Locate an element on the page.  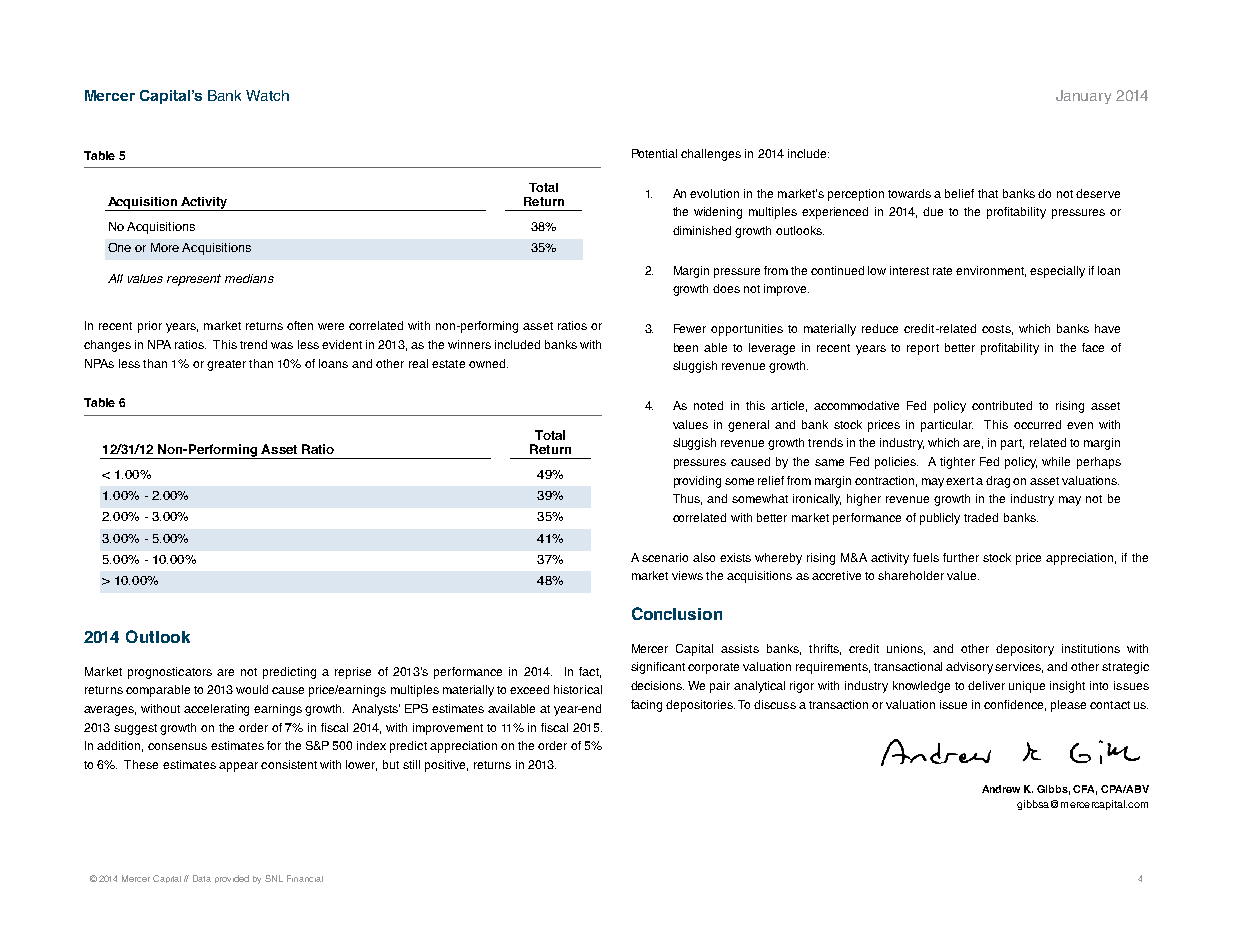
been is located at coordinates (686, 347).
